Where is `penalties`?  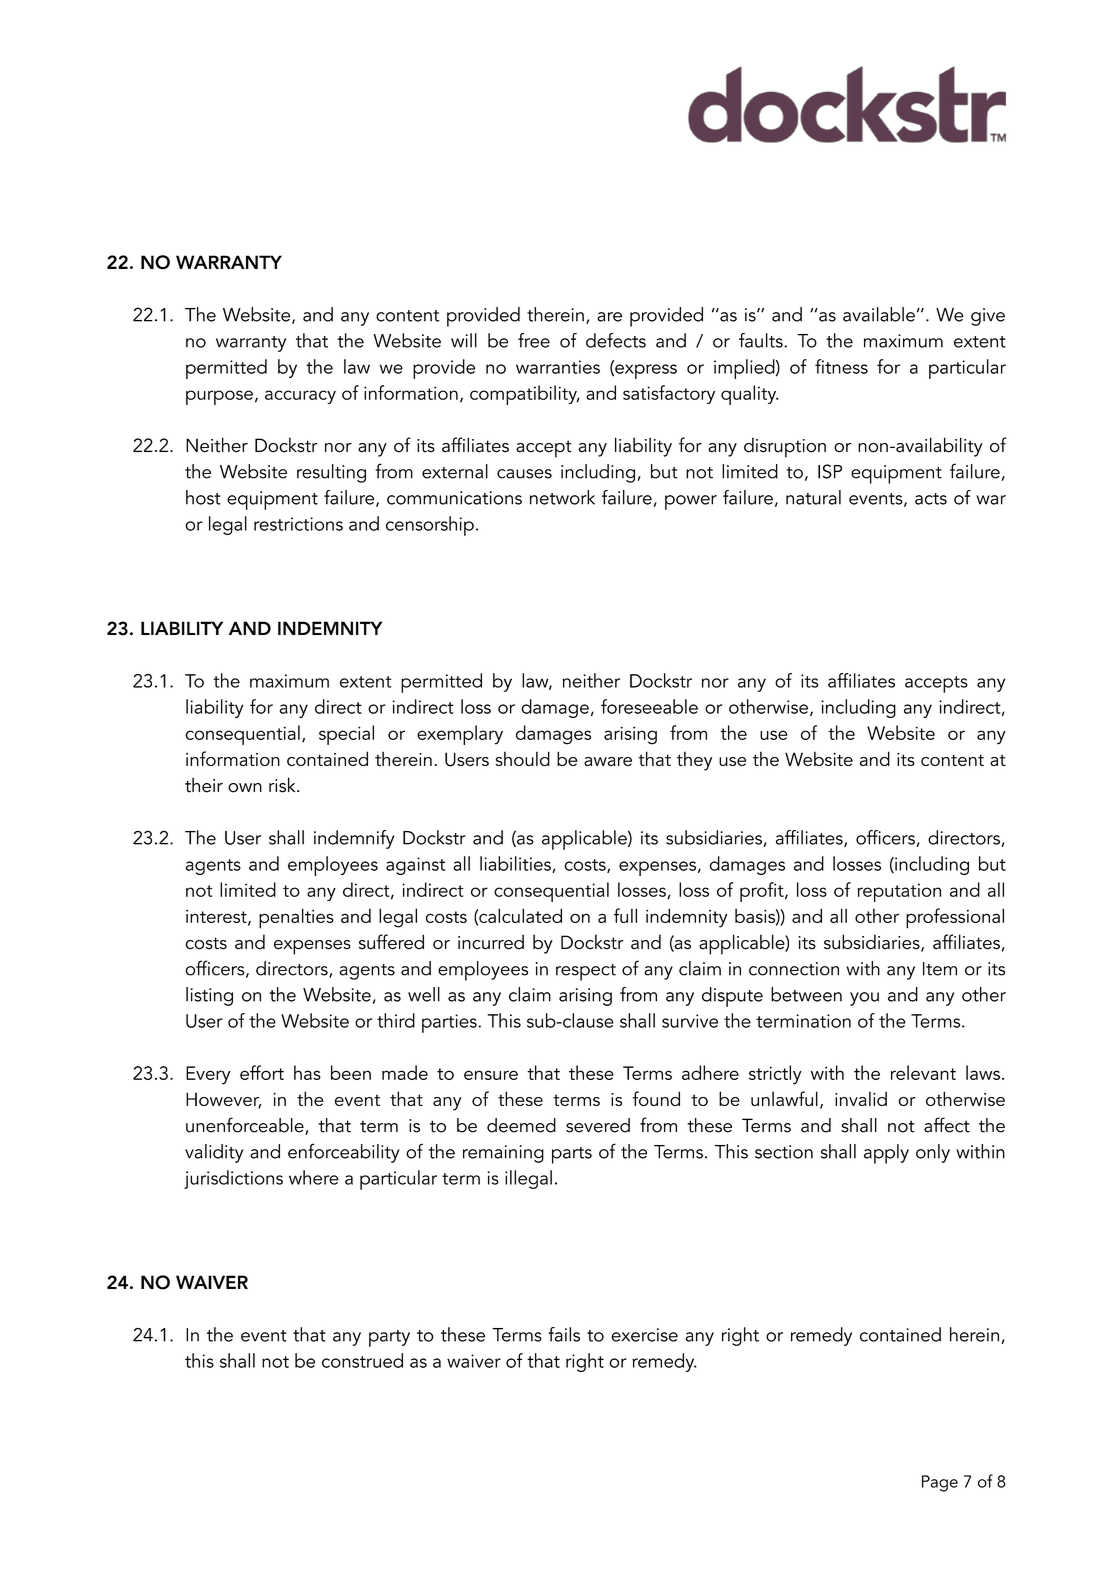
penalties is located at coordinates (296, 918).
